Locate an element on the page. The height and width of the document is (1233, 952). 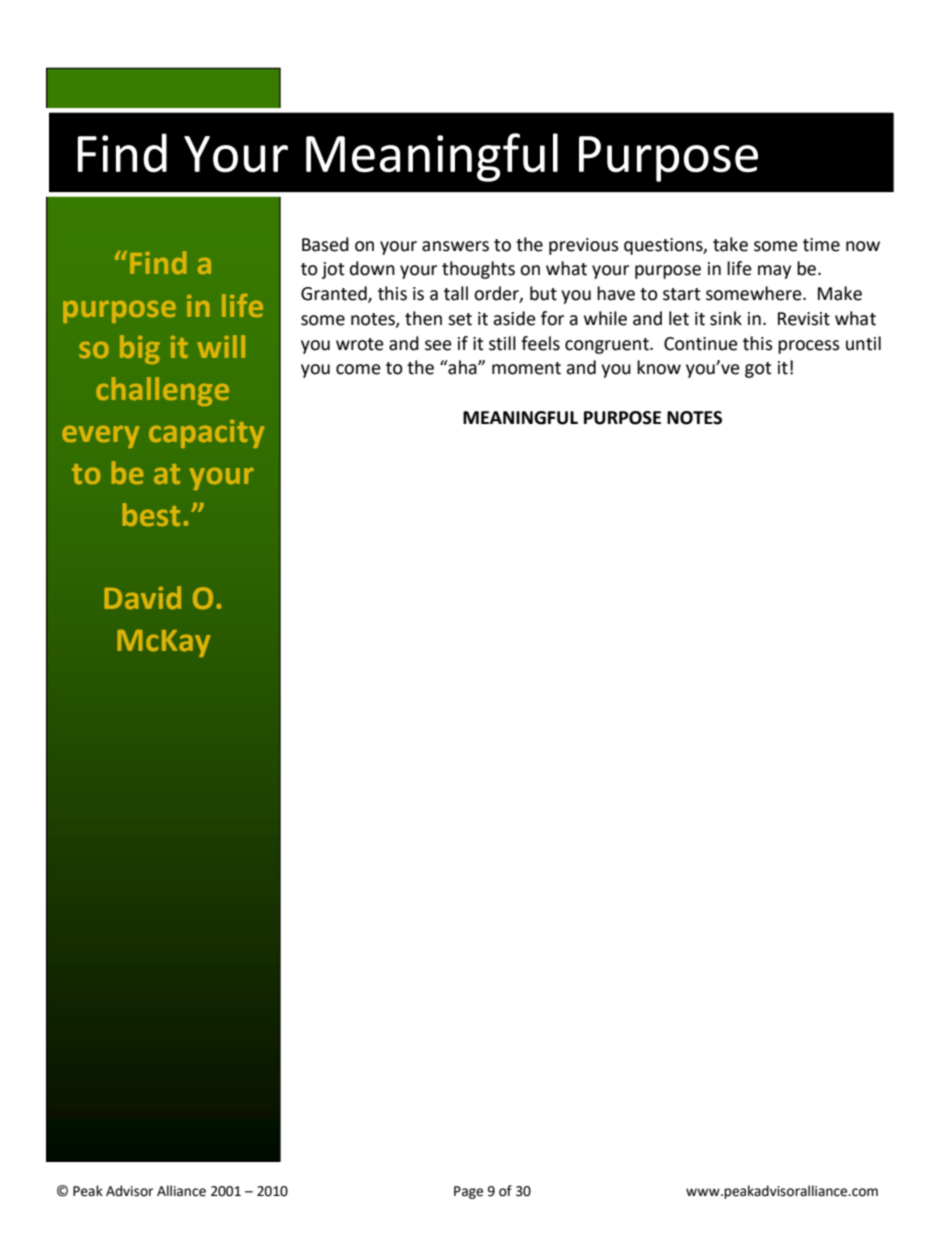
David is located at coordinates (142, 597).
